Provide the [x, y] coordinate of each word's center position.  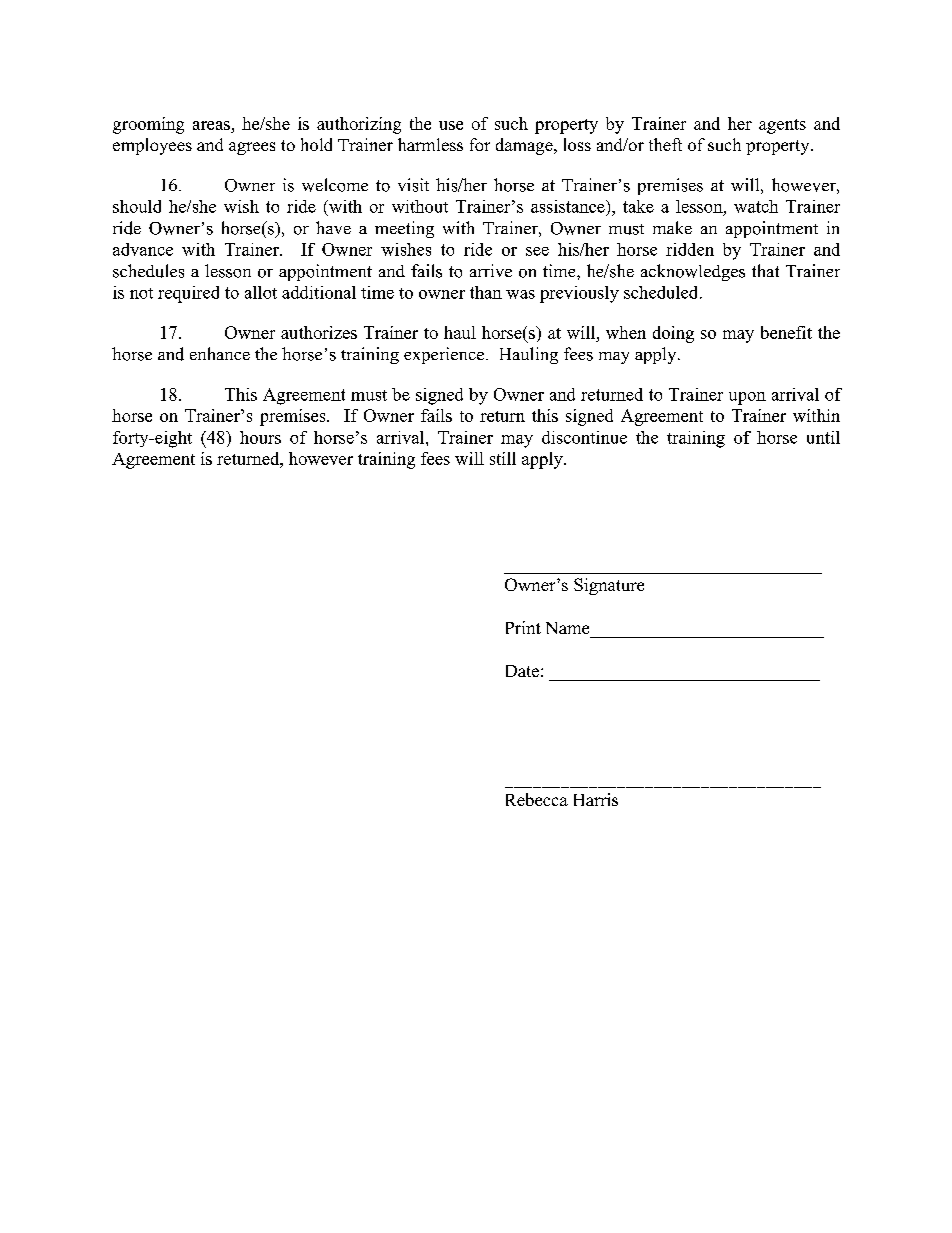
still [503, 458]
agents [782, 126]
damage [525, 146]
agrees [252, 148]
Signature [609, 586]
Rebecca [537, 799]
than [486, 292]
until [823, 437]
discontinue [584, 437]
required [188, 294]
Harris [596, 799]
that [765, 270]
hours [260, 437]
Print [523, 627]
